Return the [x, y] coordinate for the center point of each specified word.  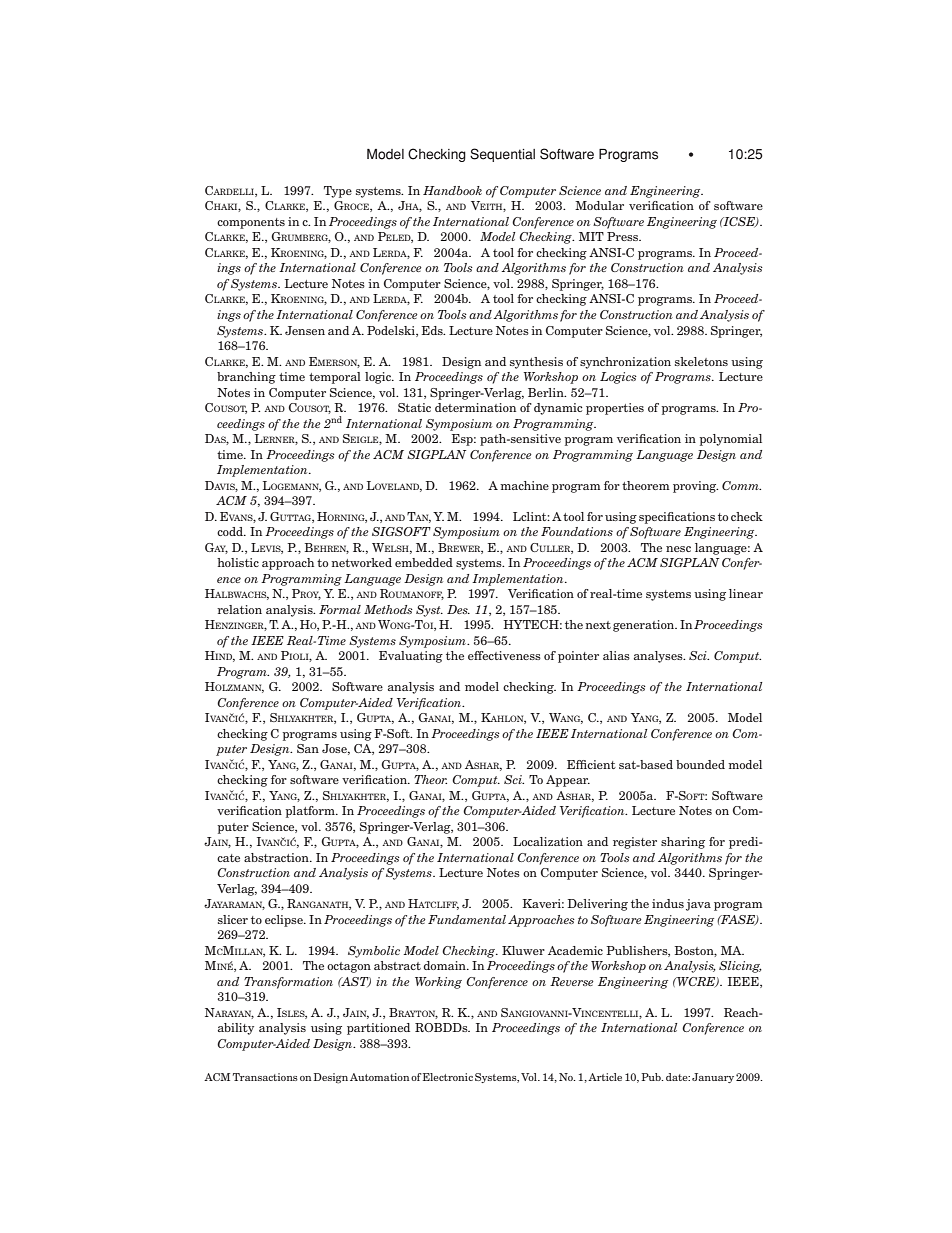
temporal [335, 378]
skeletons [701, 361]
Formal [340, 609]
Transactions [265, 1077]
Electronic [448, 1077]
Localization [548, 841]
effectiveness [504, 655]
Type [338, 192]
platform [311, 812]
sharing [683, 843]
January [713, 1078]
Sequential [502, 155]
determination [475, 407]
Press [624, 236]
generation [645, 626]
